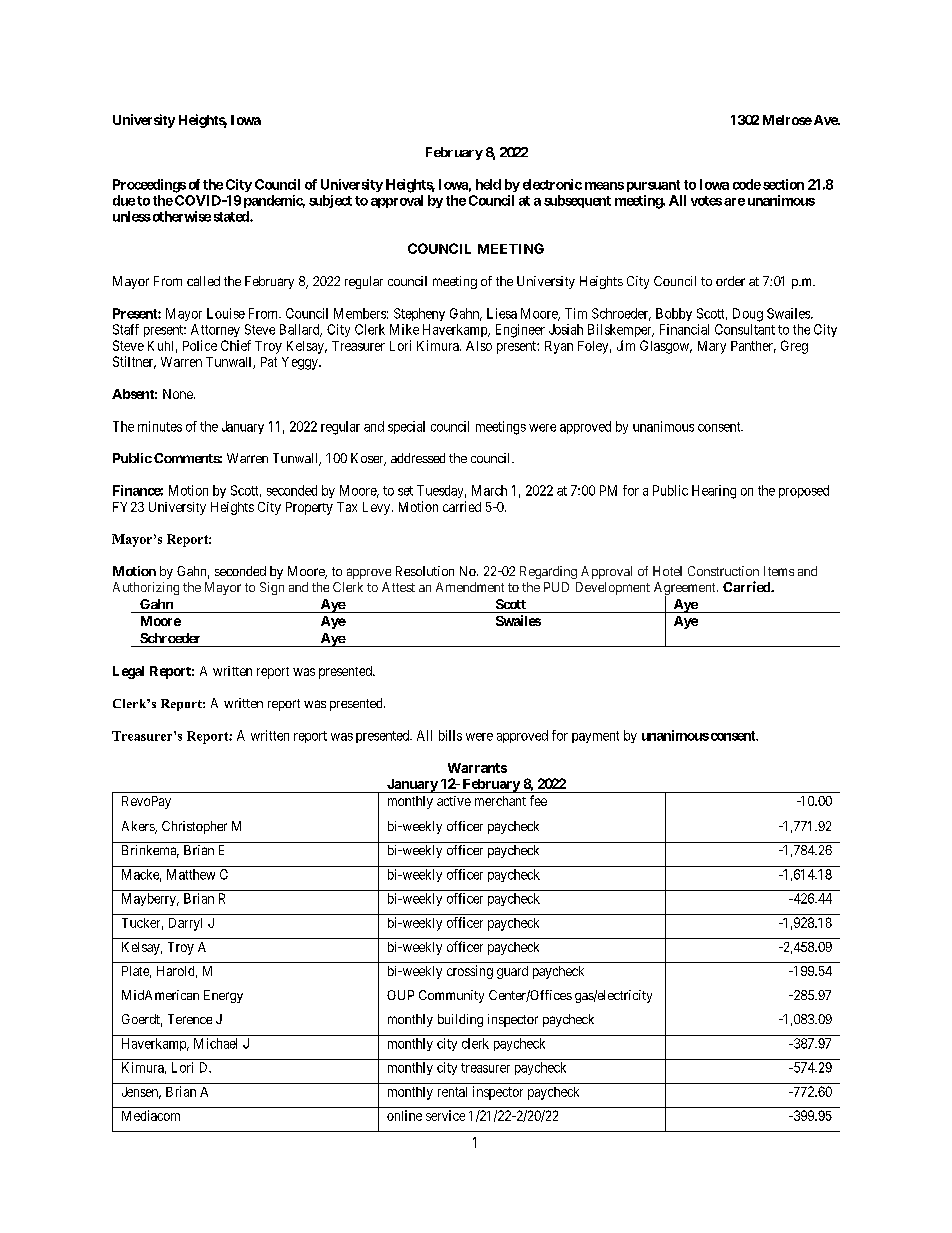 This screenshot has width=952, height=1233. I want to click on otherwise, so click(180, 216).
